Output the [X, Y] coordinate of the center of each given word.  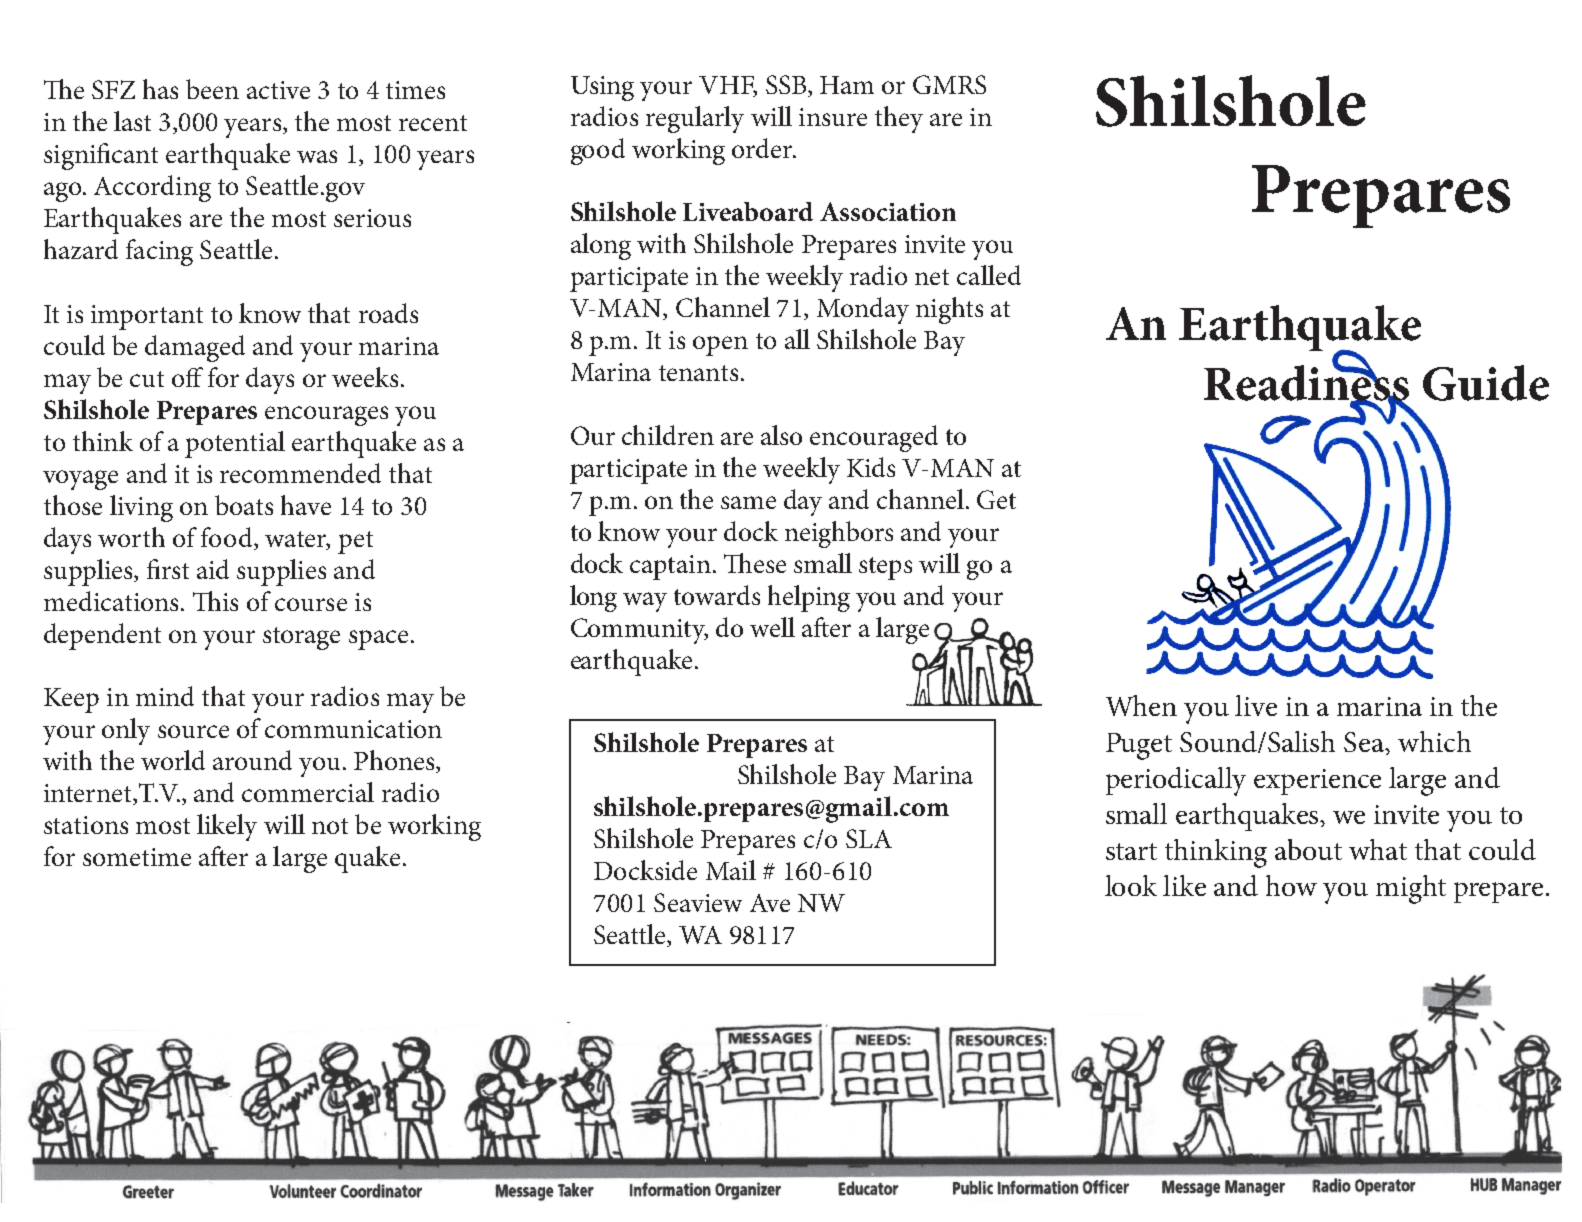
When [1141, 705]
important [147, 317]
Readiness [1306, 382]
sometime [137, 857]
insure [833, 117]
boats [244, 505]
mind [165, 696]
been [212, 89]
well [772, 627]
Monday [863, 310]
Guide [1486, 383]
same [748, 502]
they [899, 119]
